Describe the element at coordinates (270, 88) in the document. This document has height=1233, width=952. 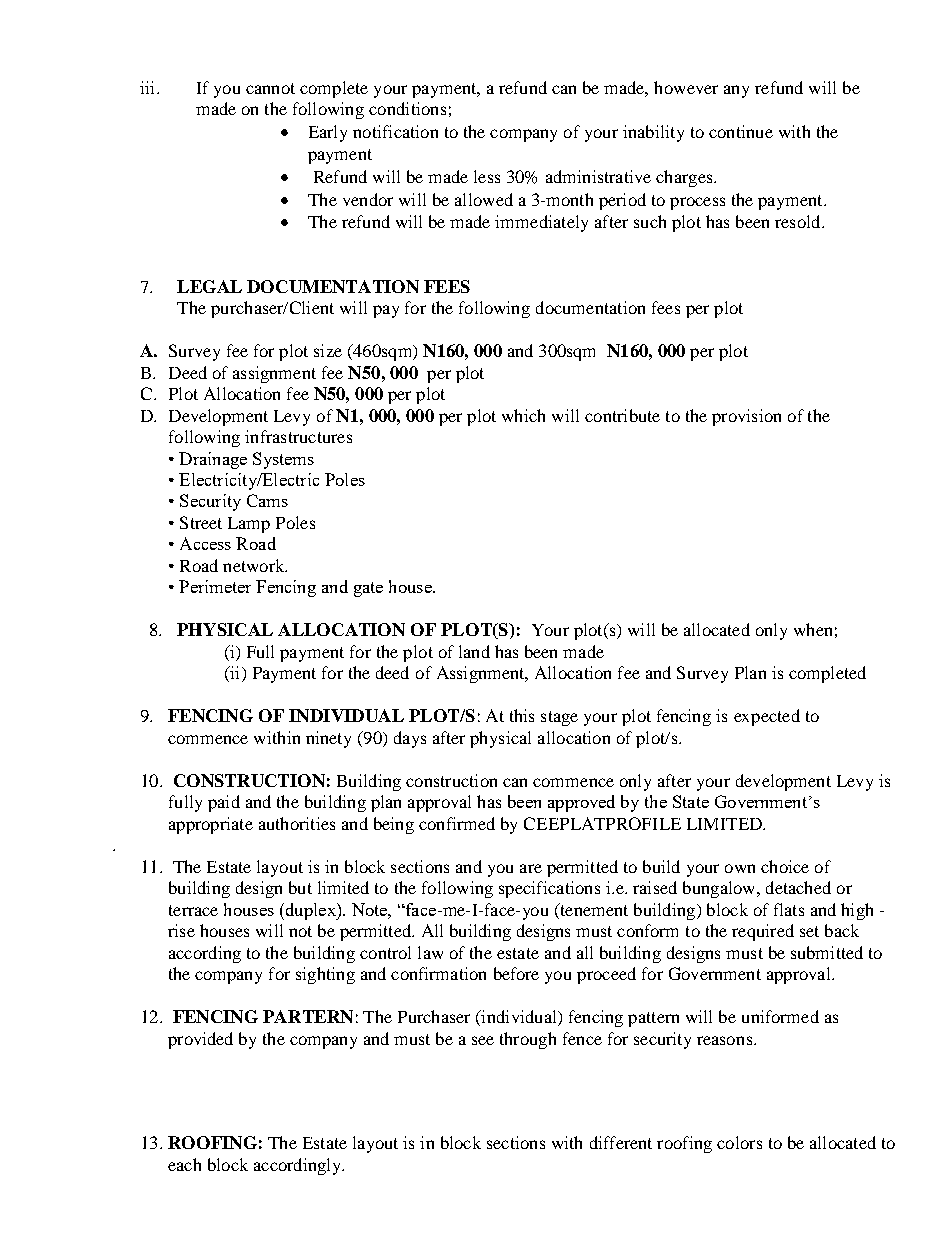
I see `cannot` at that location.
